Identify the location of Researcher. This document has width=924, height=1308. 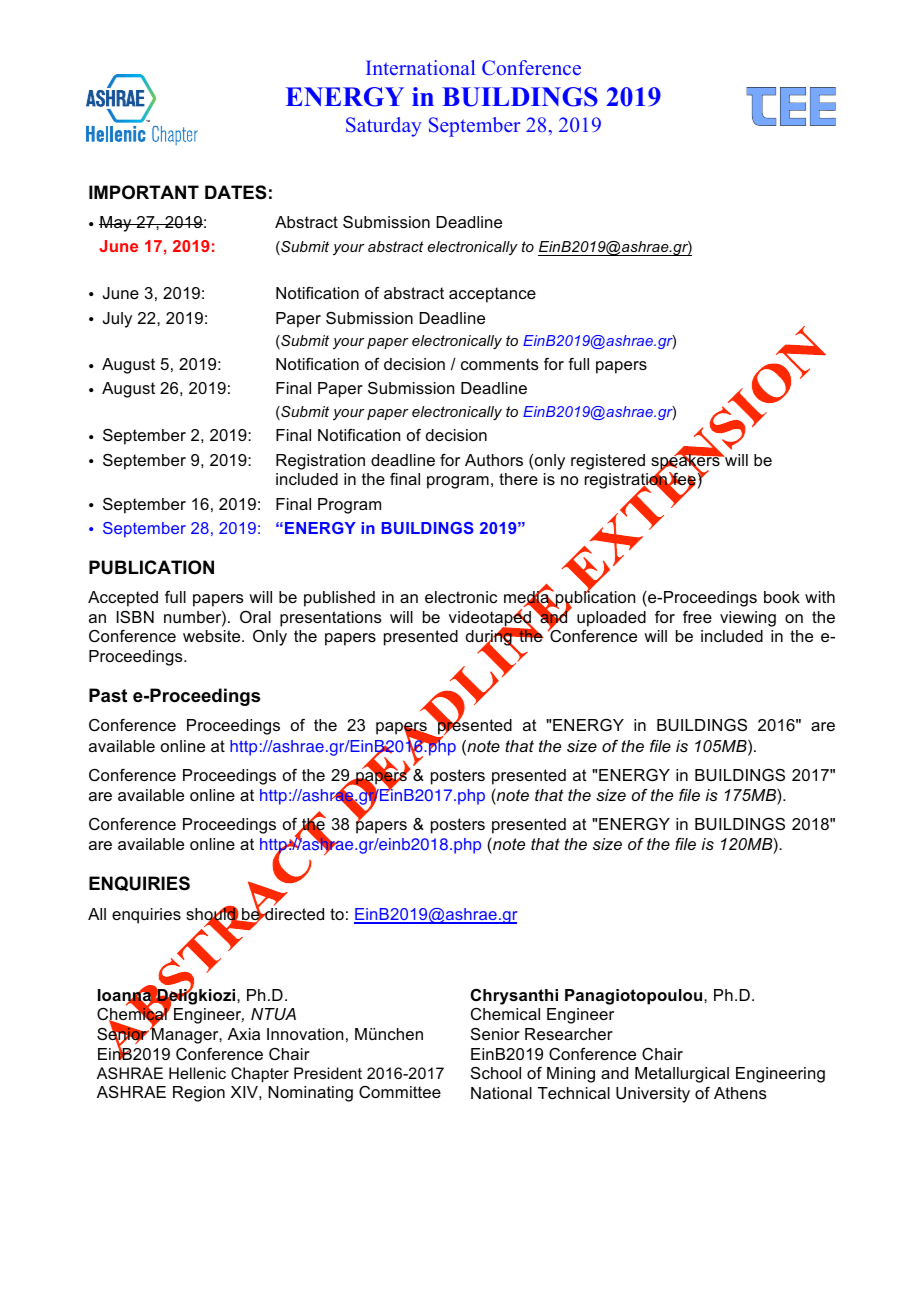
(569, 1034).
